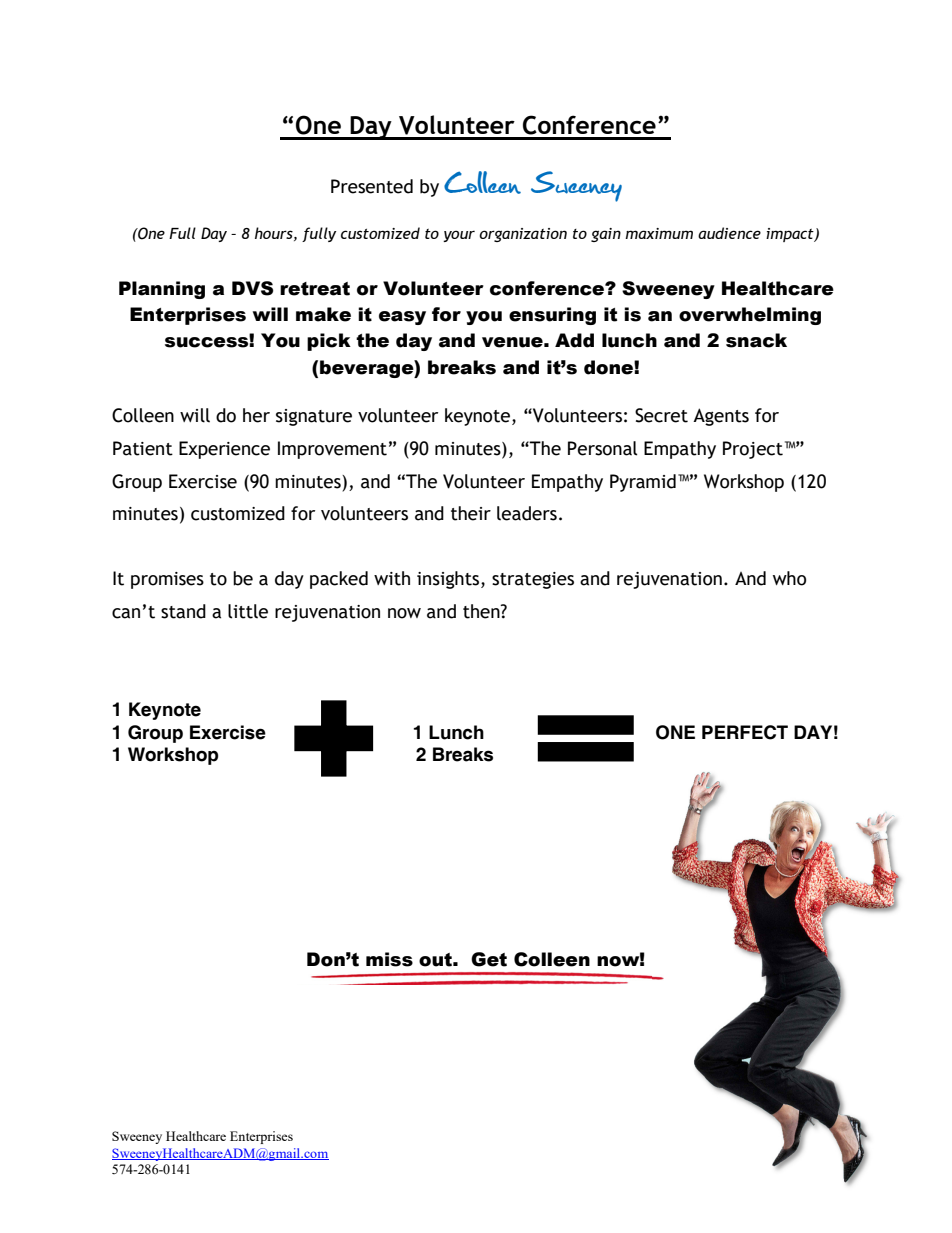 This document has width=952, height=1233. What do you see at coordinates (721, 417) in the document?
I see `Agents` at bounding box center [721, 417].
